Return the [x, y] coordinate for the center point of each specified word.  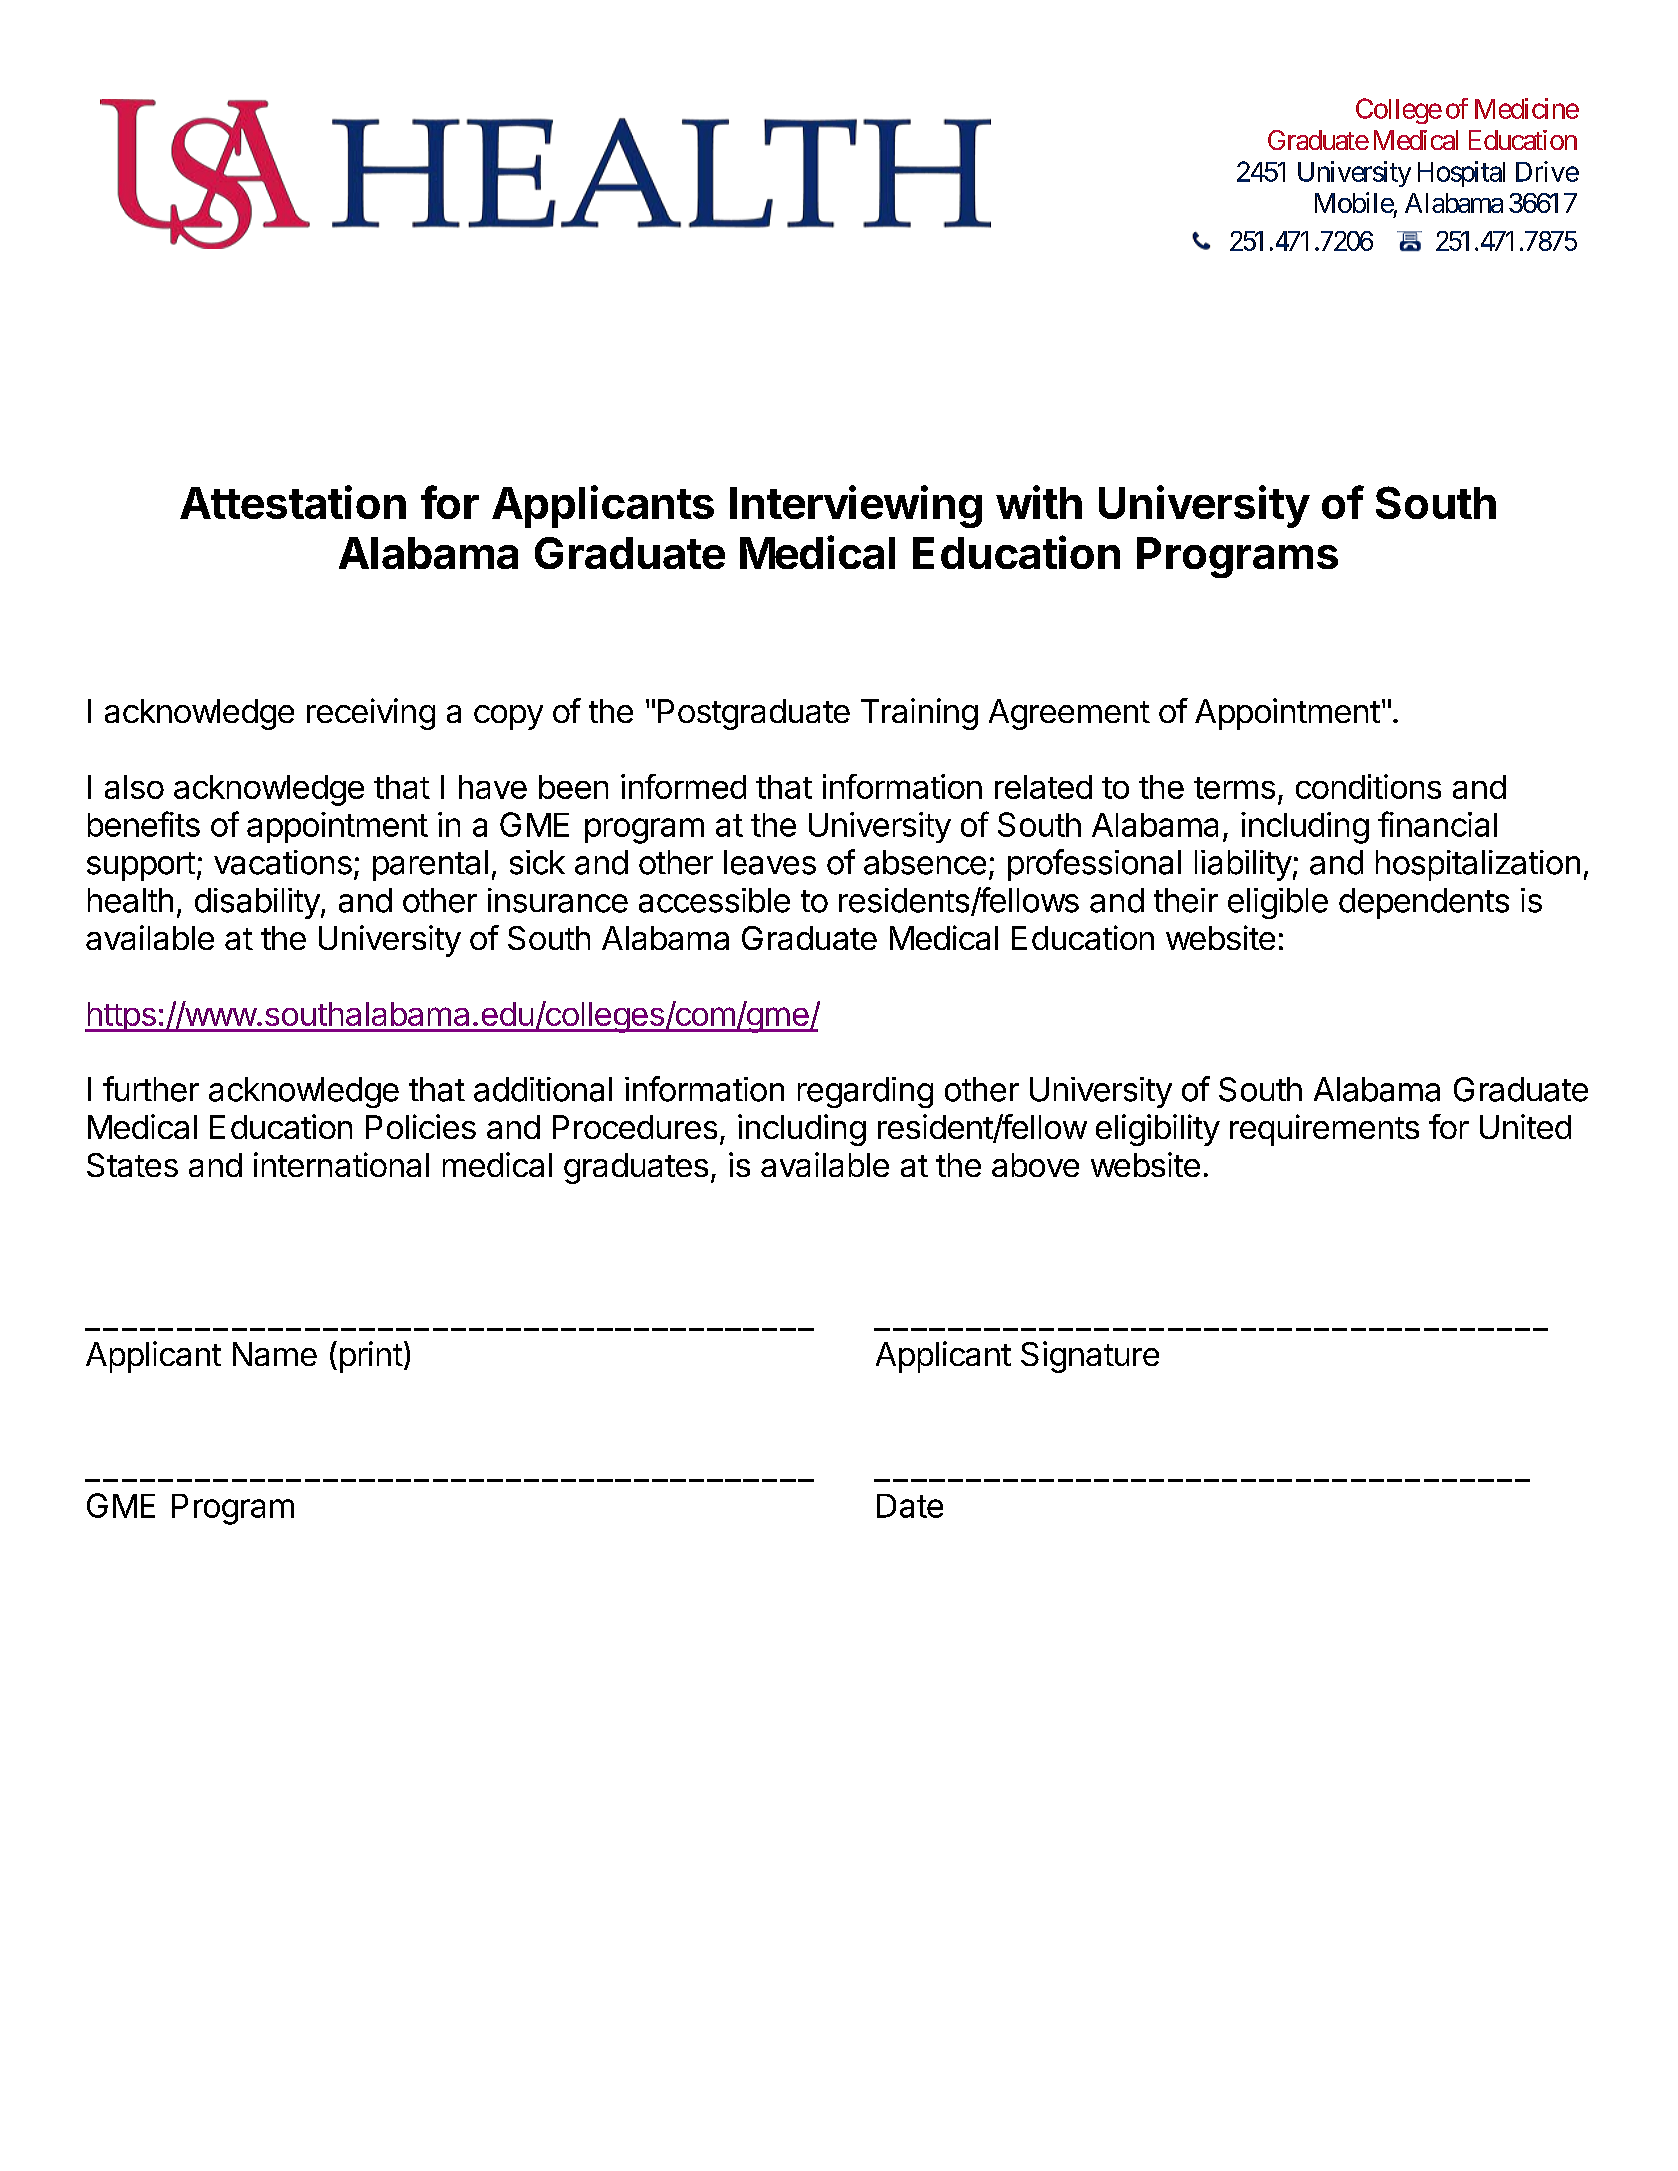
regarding [865, 1092]
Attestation [293, 502]
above [1035, 1165]
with [1039, 502]
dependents [1424, 903]
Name [275, 1354]
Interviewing [856, 506]
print [371, 1357]
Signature [1090, 1357]
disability [257, 903]
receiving [371, 714]
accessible [714, 900]
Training [919, 714]
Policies [421, 1126]
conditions [1368, 786]
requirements [1324, 1130]
